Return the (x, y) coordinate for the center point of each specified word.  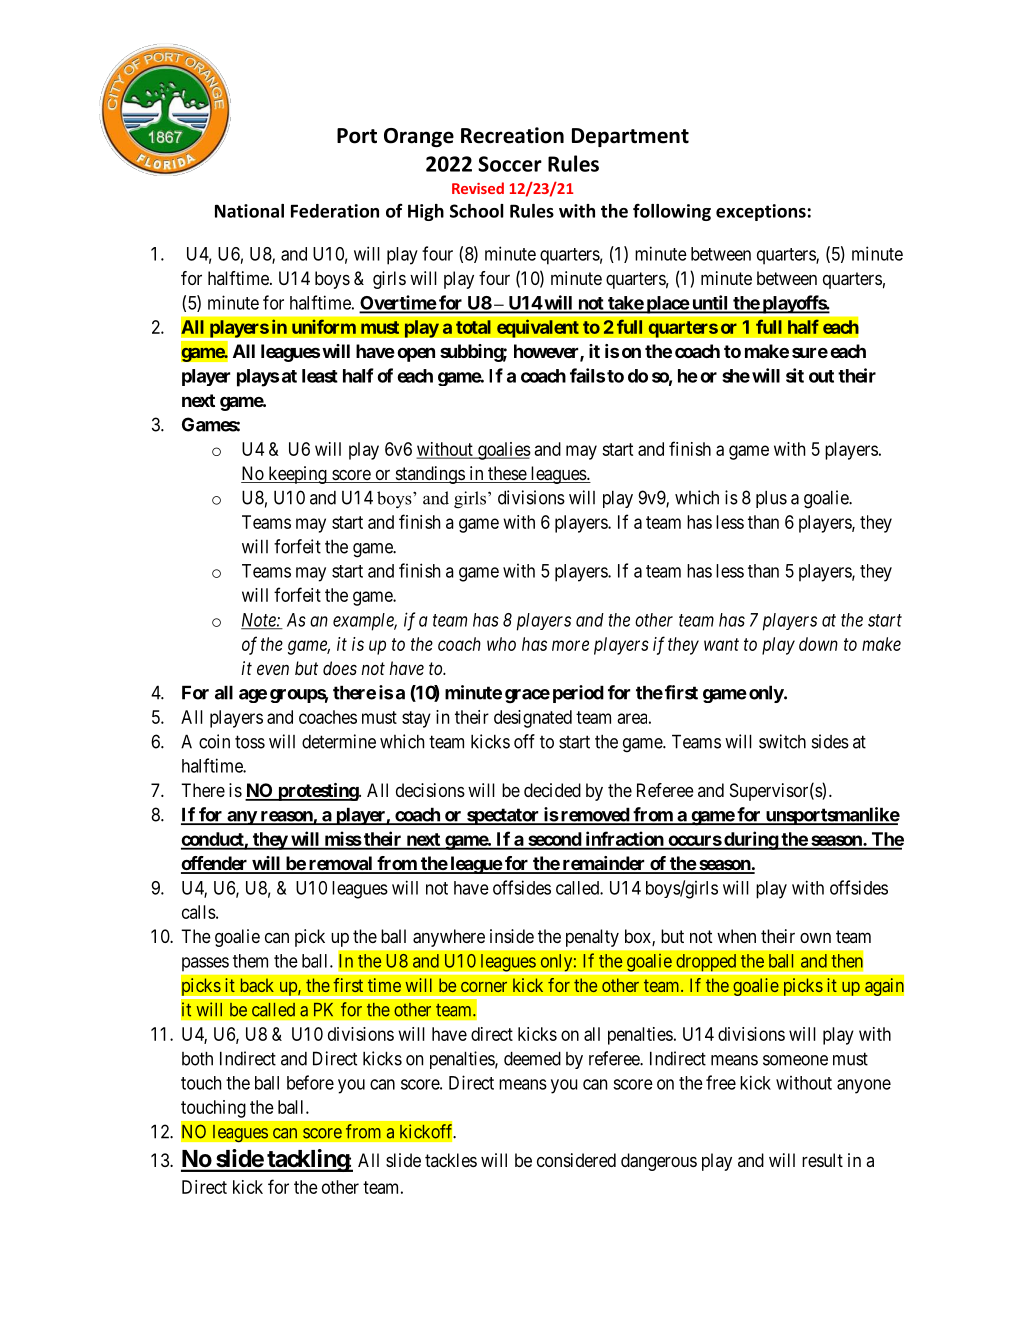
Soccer (510, 164)
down (818, 644)
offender (215, 864)
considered (576, 1160)
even (273, 669)
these (507, 474)
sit (795, 375)
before (310, 1082)
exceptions (761, 212)
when (736, 936)
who (501, 644)
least (320, 376)
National (249, 211)
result (822, 1160)
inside (512, 936)
